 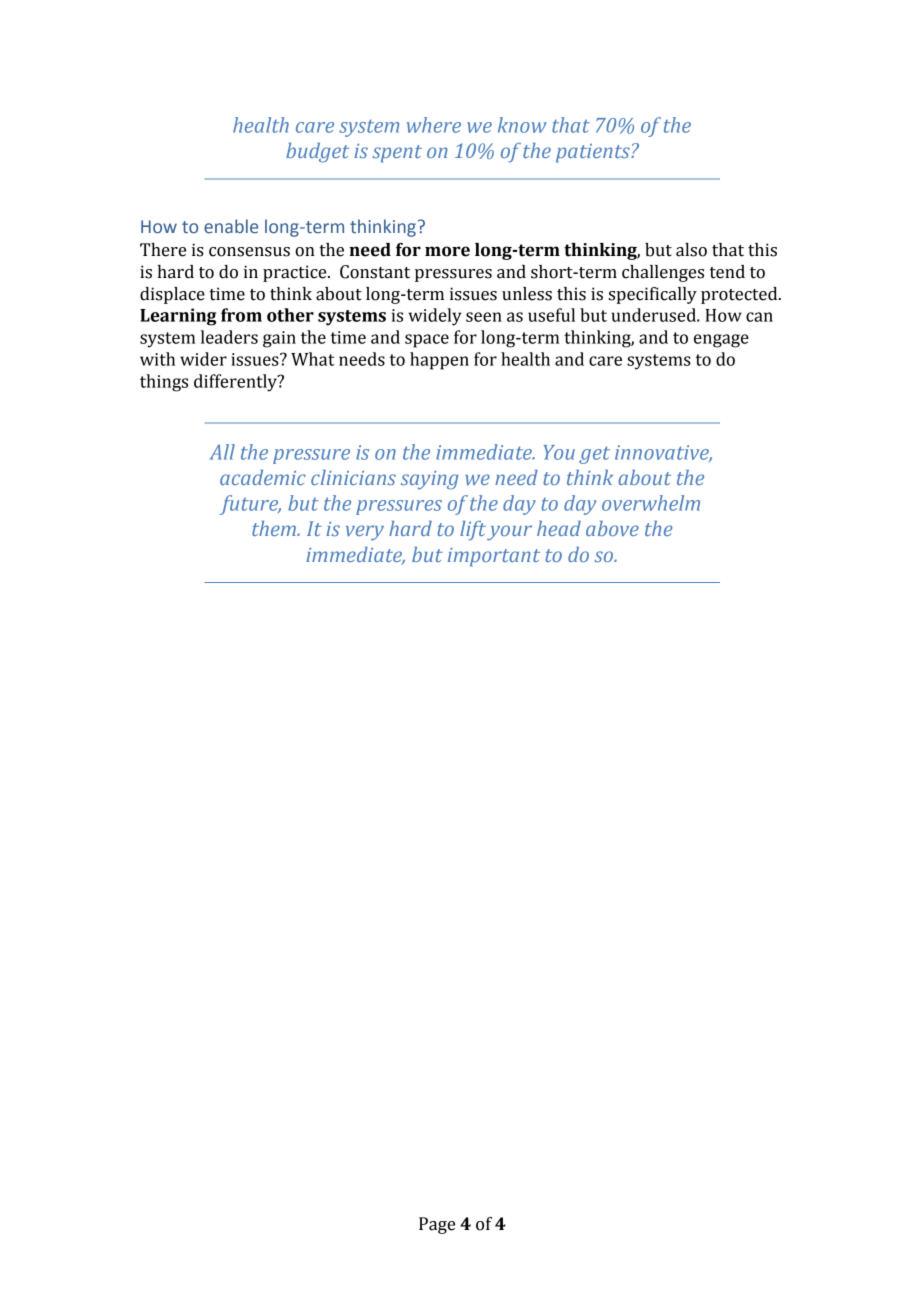 What do you see at coordinates (231, 226) in the image?
I see `enable` at bounding box center [231, 226].
